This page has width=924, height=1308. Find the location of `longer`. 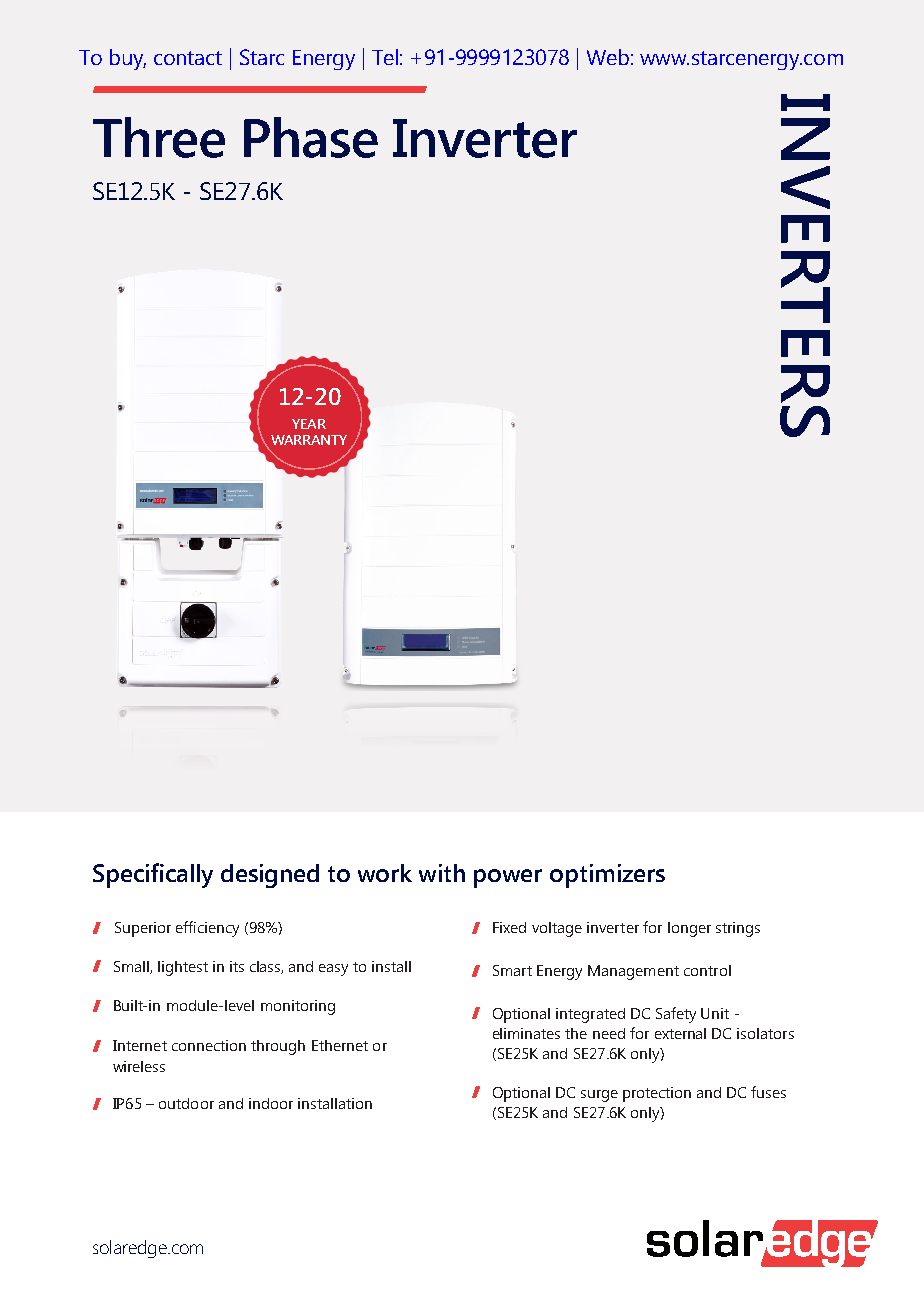

longer is located at coordinates (689, 929).
